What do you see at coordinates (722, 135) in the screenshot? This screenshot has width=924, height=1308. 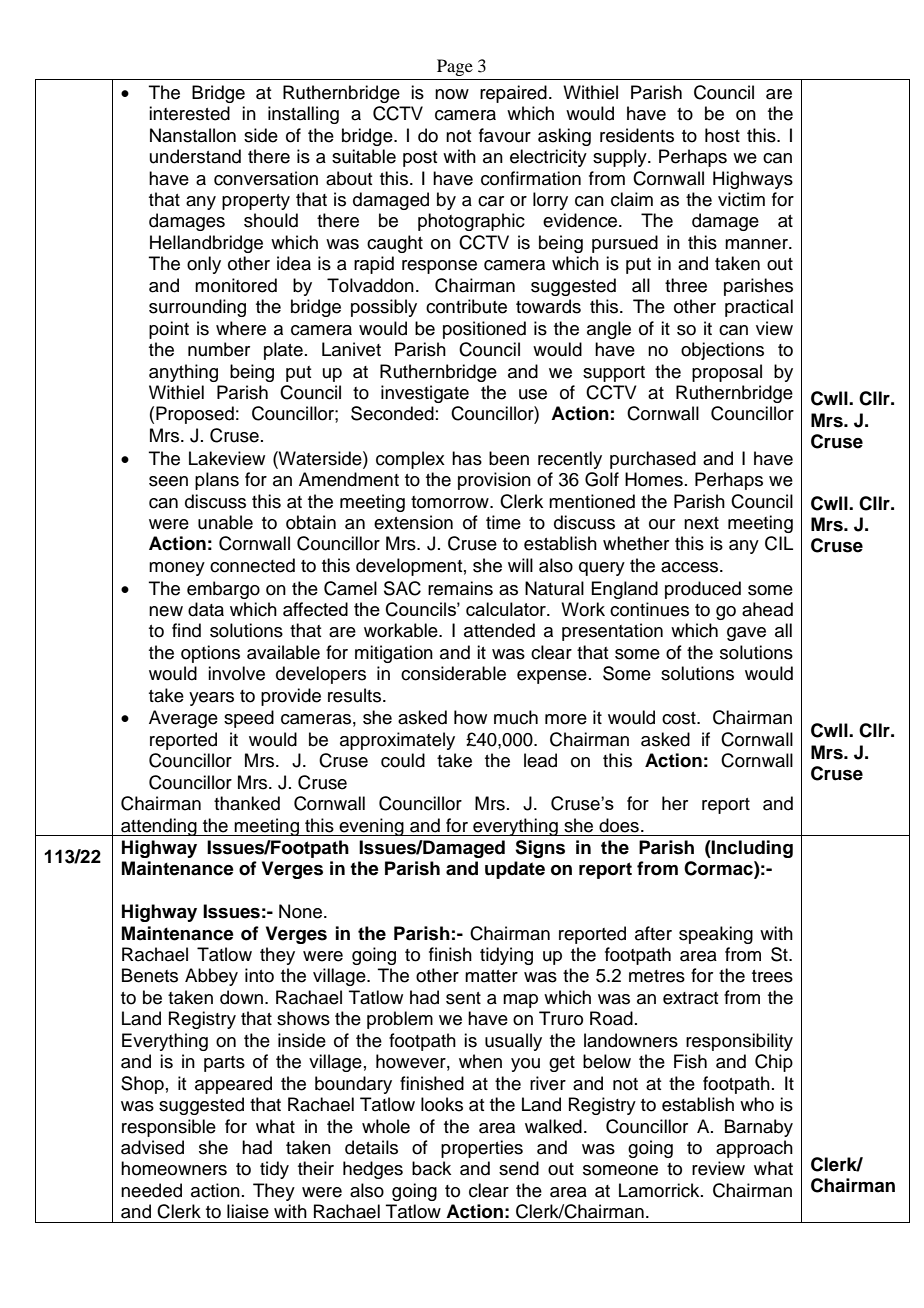 I see `host` at bounding box center [722, 135].
